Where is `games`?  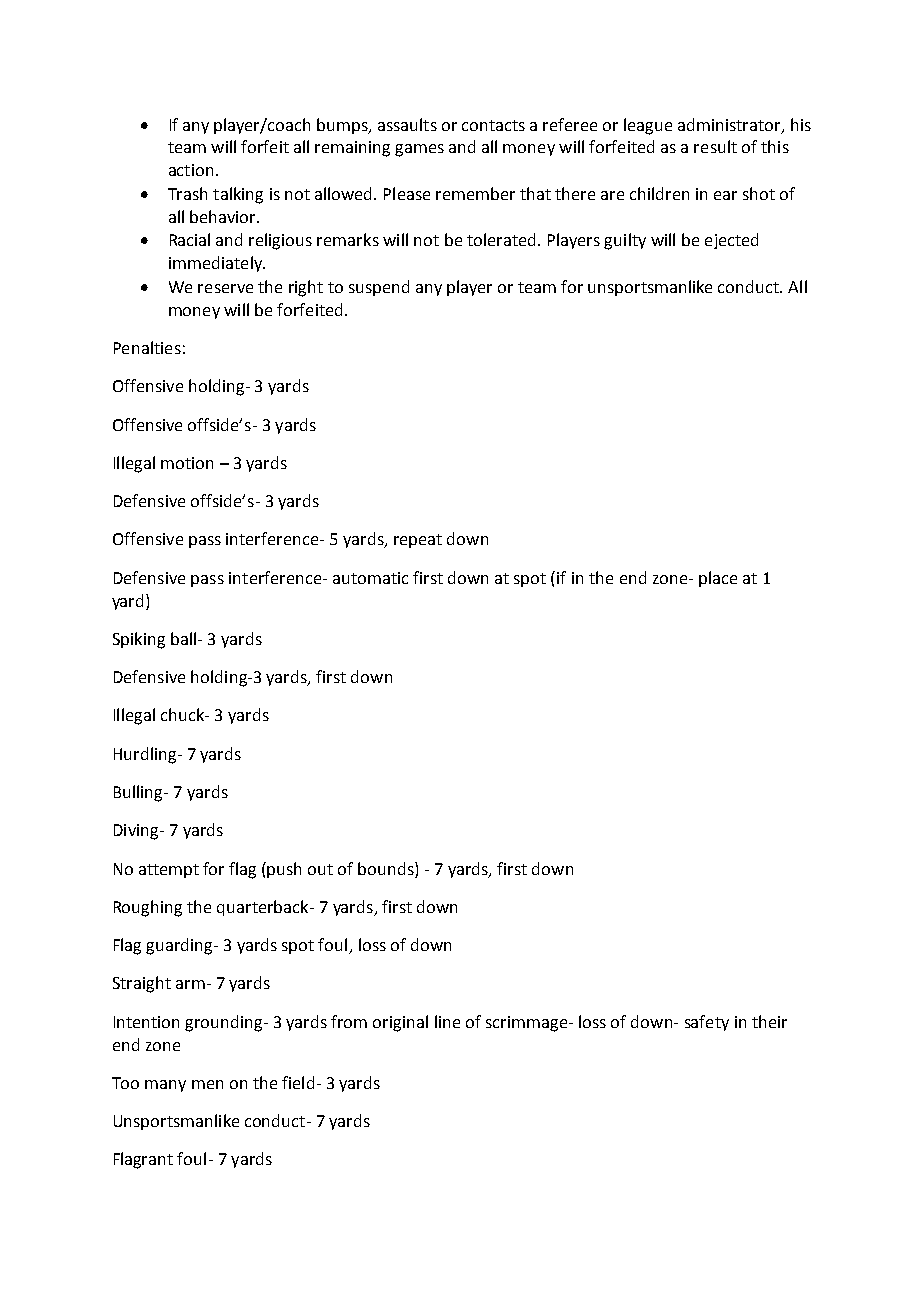 games is located at coordinates (419, 150).
